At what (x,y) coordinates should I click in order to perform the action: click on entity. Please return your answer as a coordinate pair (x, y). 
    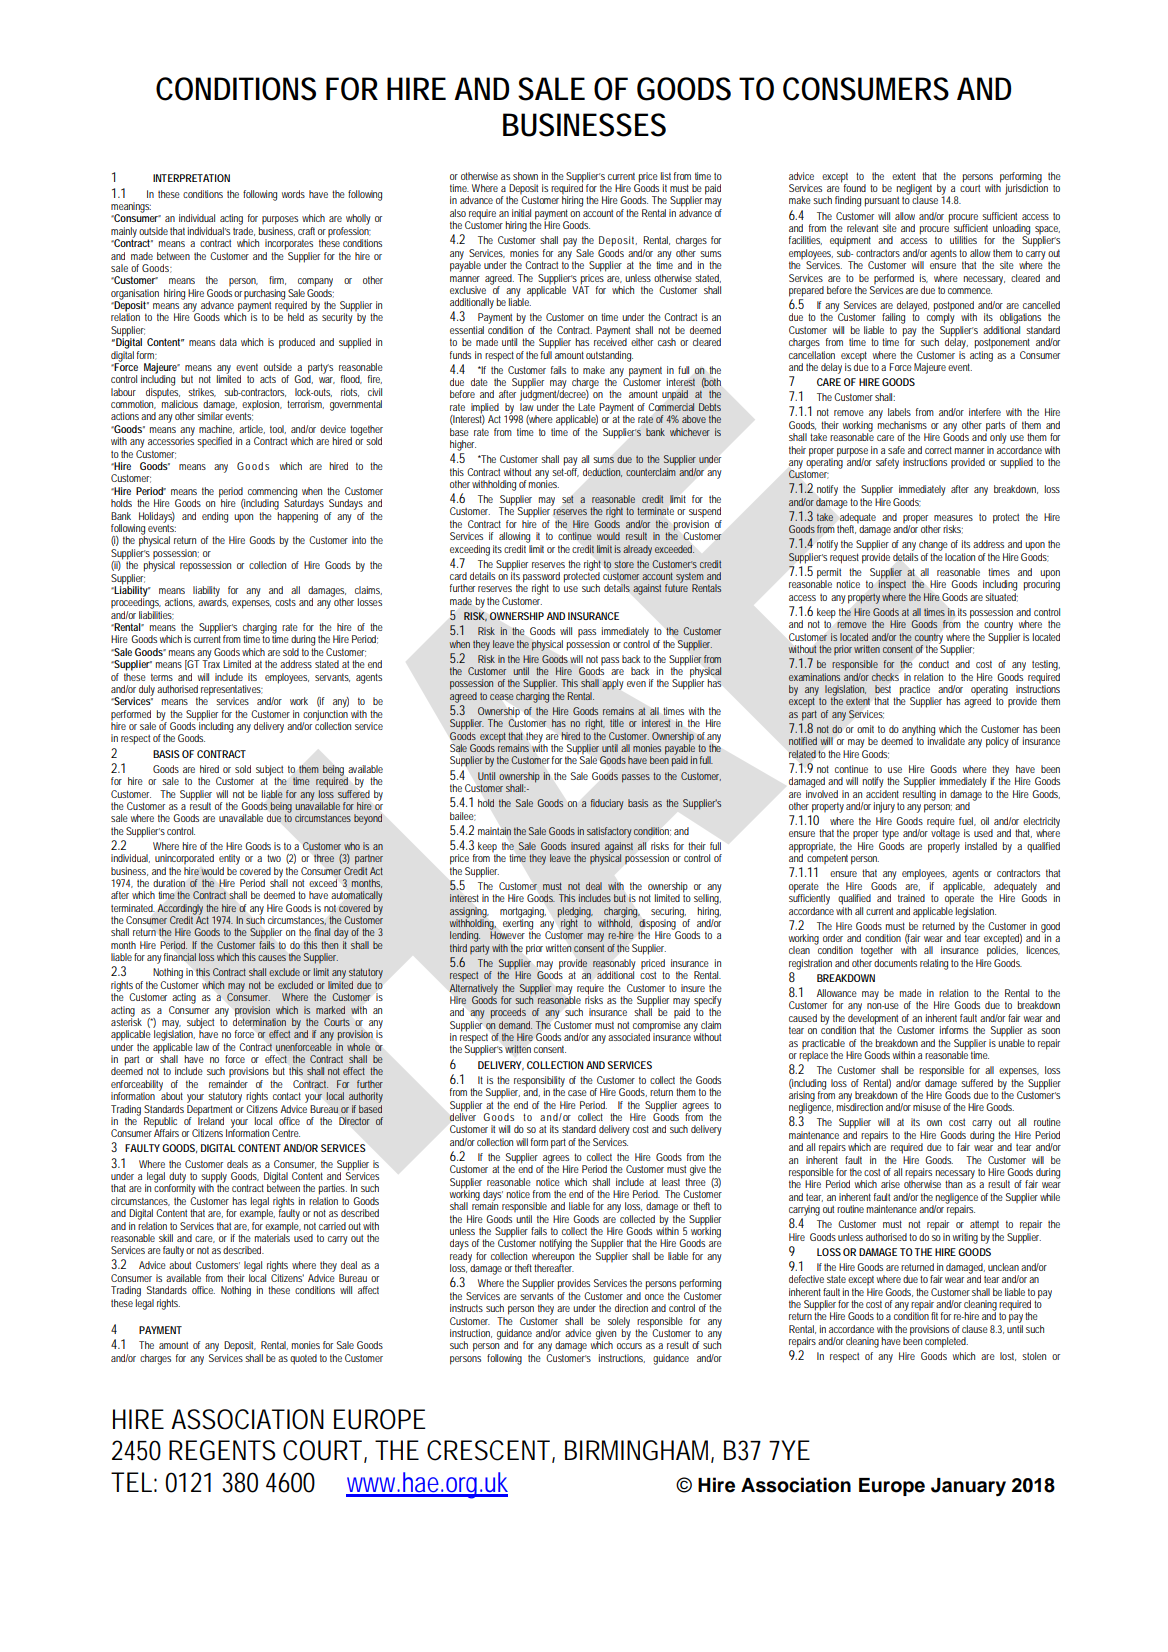
    Looking at the image, I should click on (229, 859).
